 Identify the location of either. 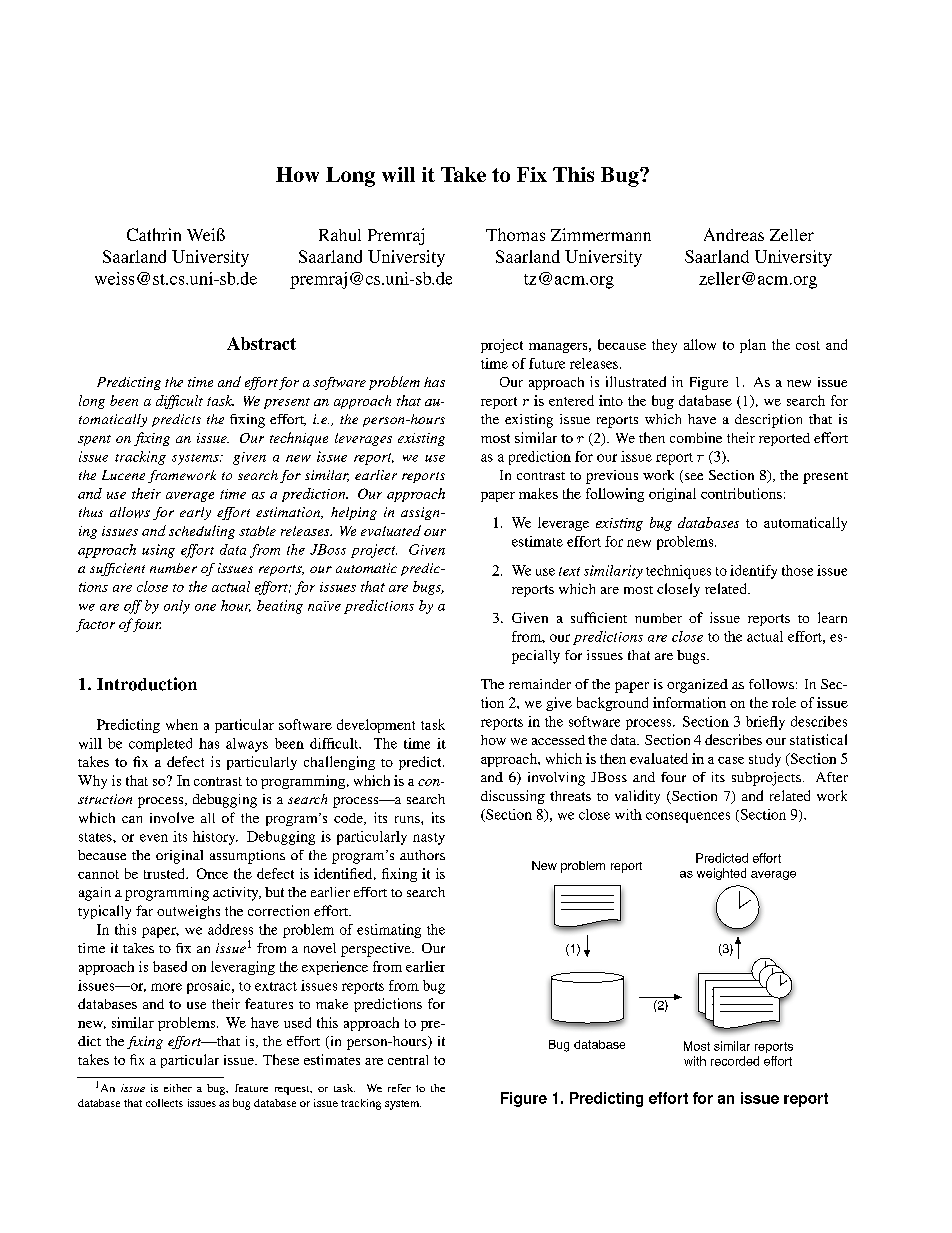
(178, 1088).
